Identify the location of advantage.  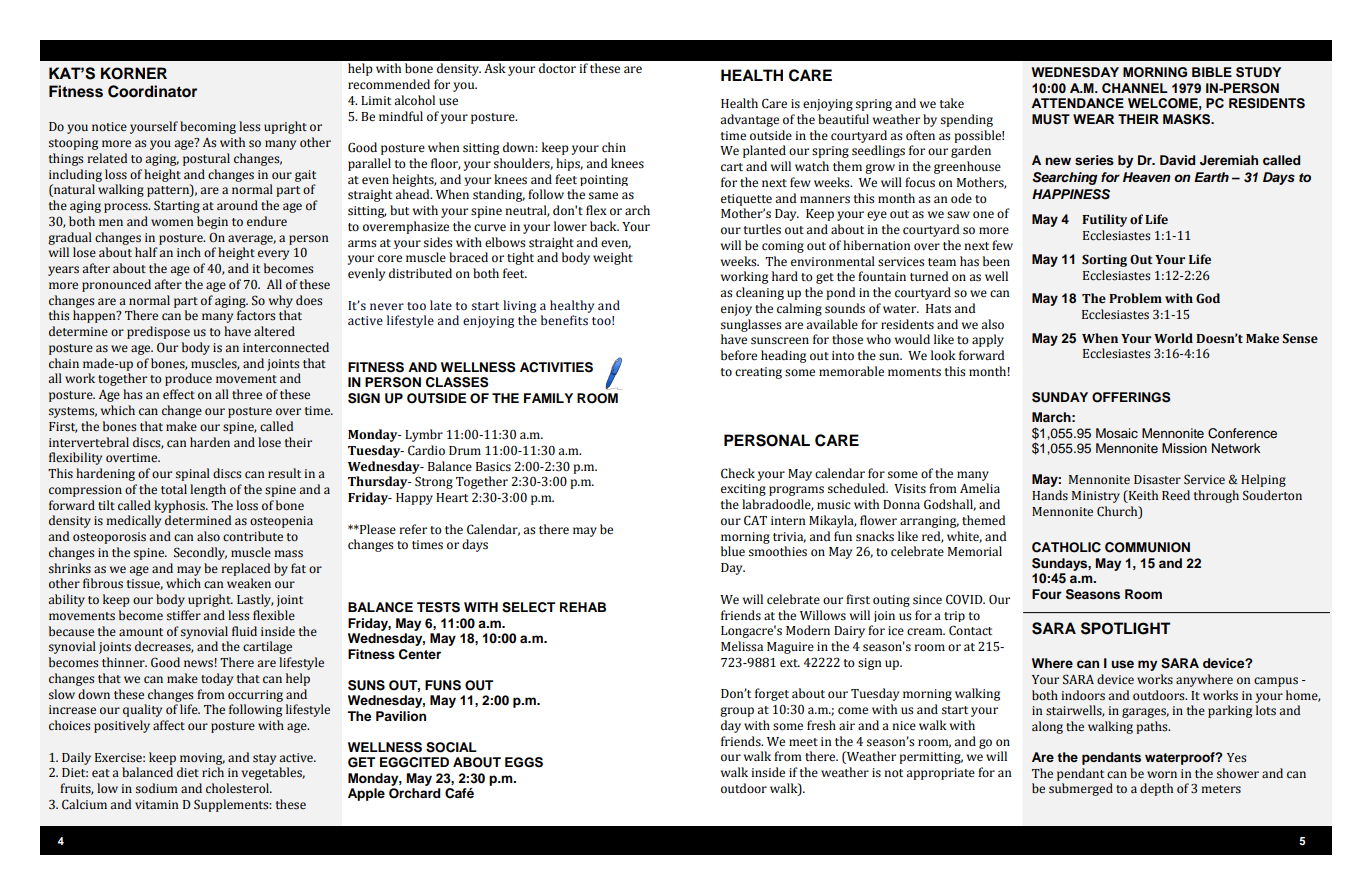
(749, 120).
